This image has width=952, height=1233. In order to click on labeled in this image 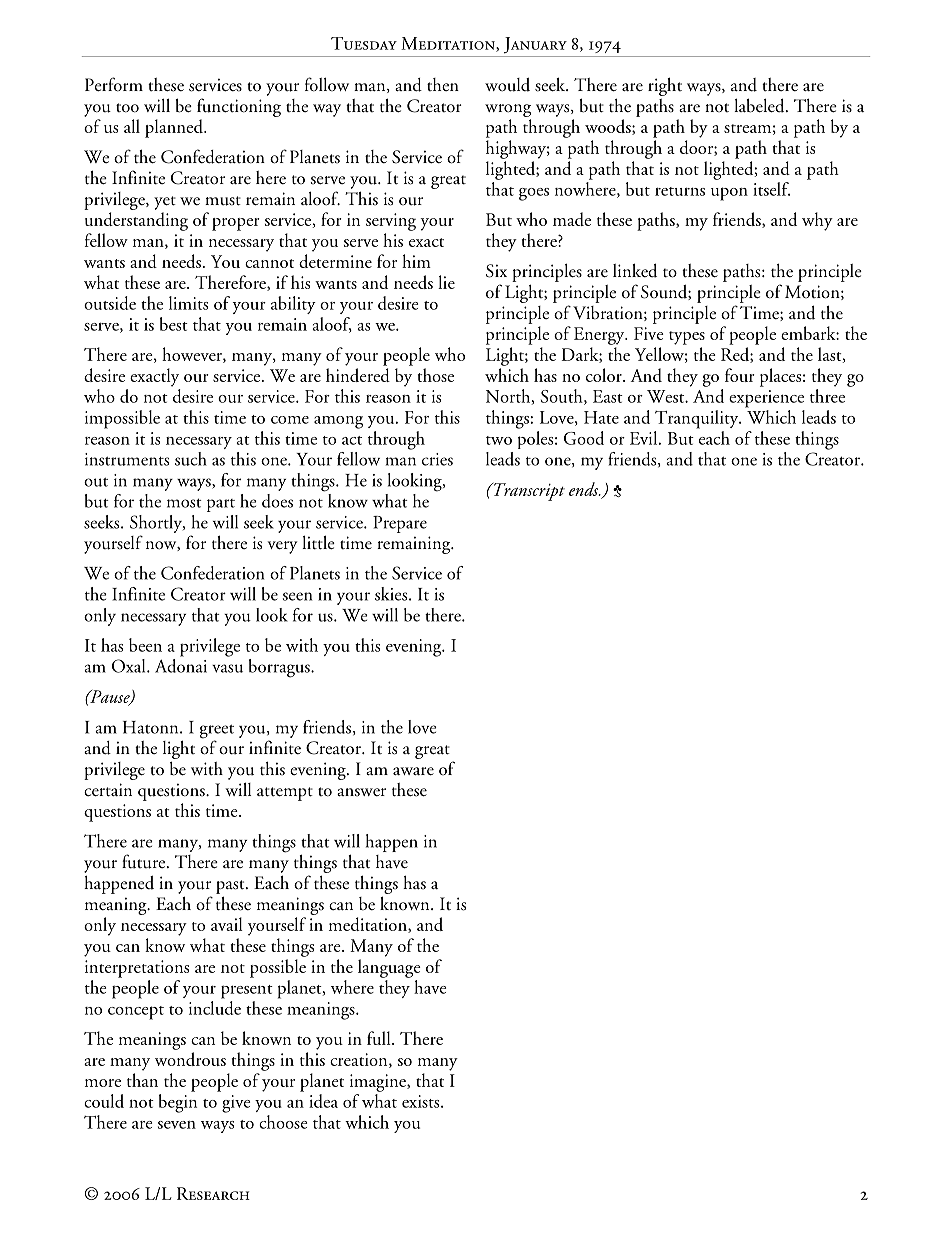, I will do `click(760, 105)`.
